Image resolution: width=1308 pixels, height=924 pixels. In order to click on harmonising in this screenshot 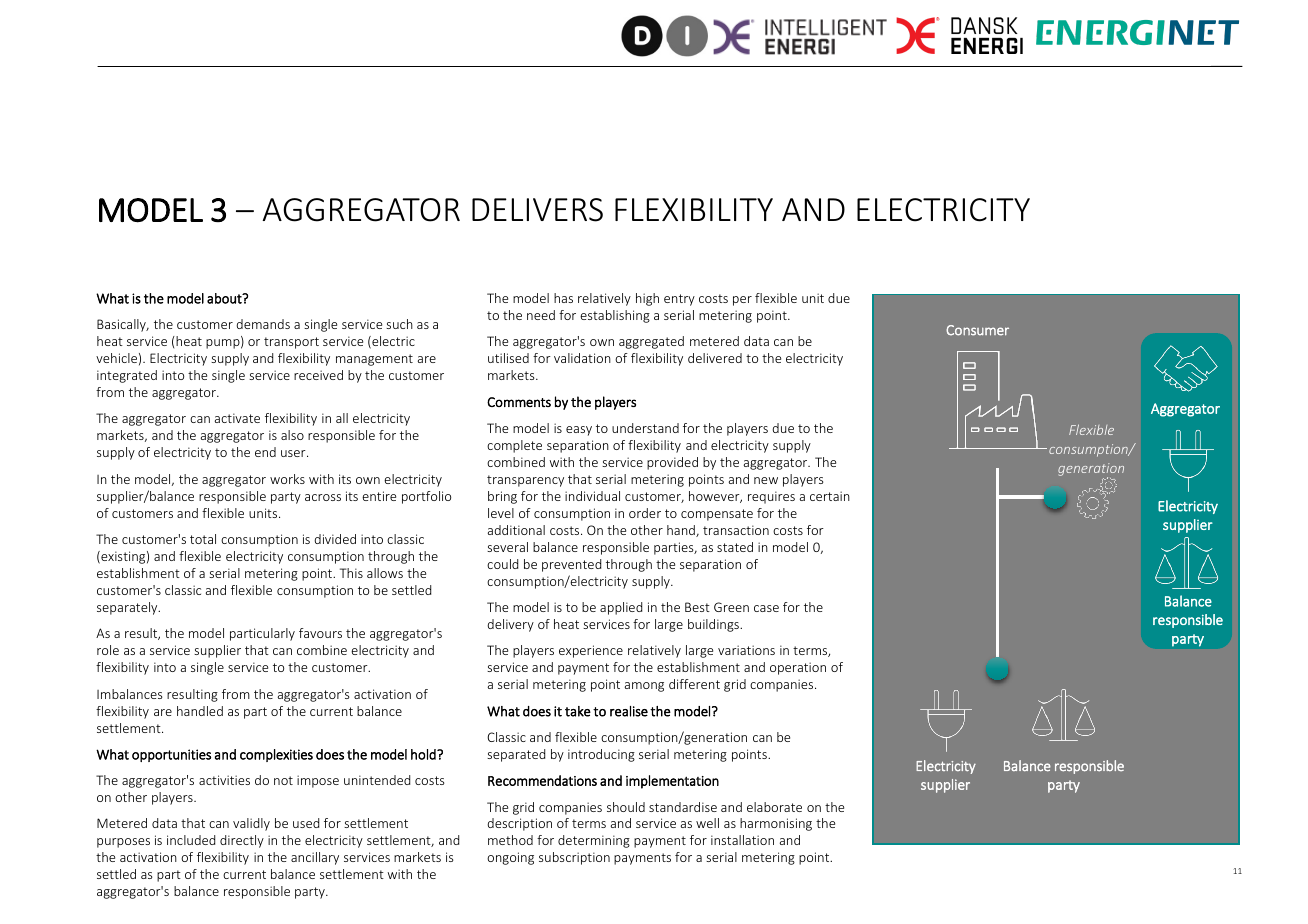, I will do `click(776, 824)`.
